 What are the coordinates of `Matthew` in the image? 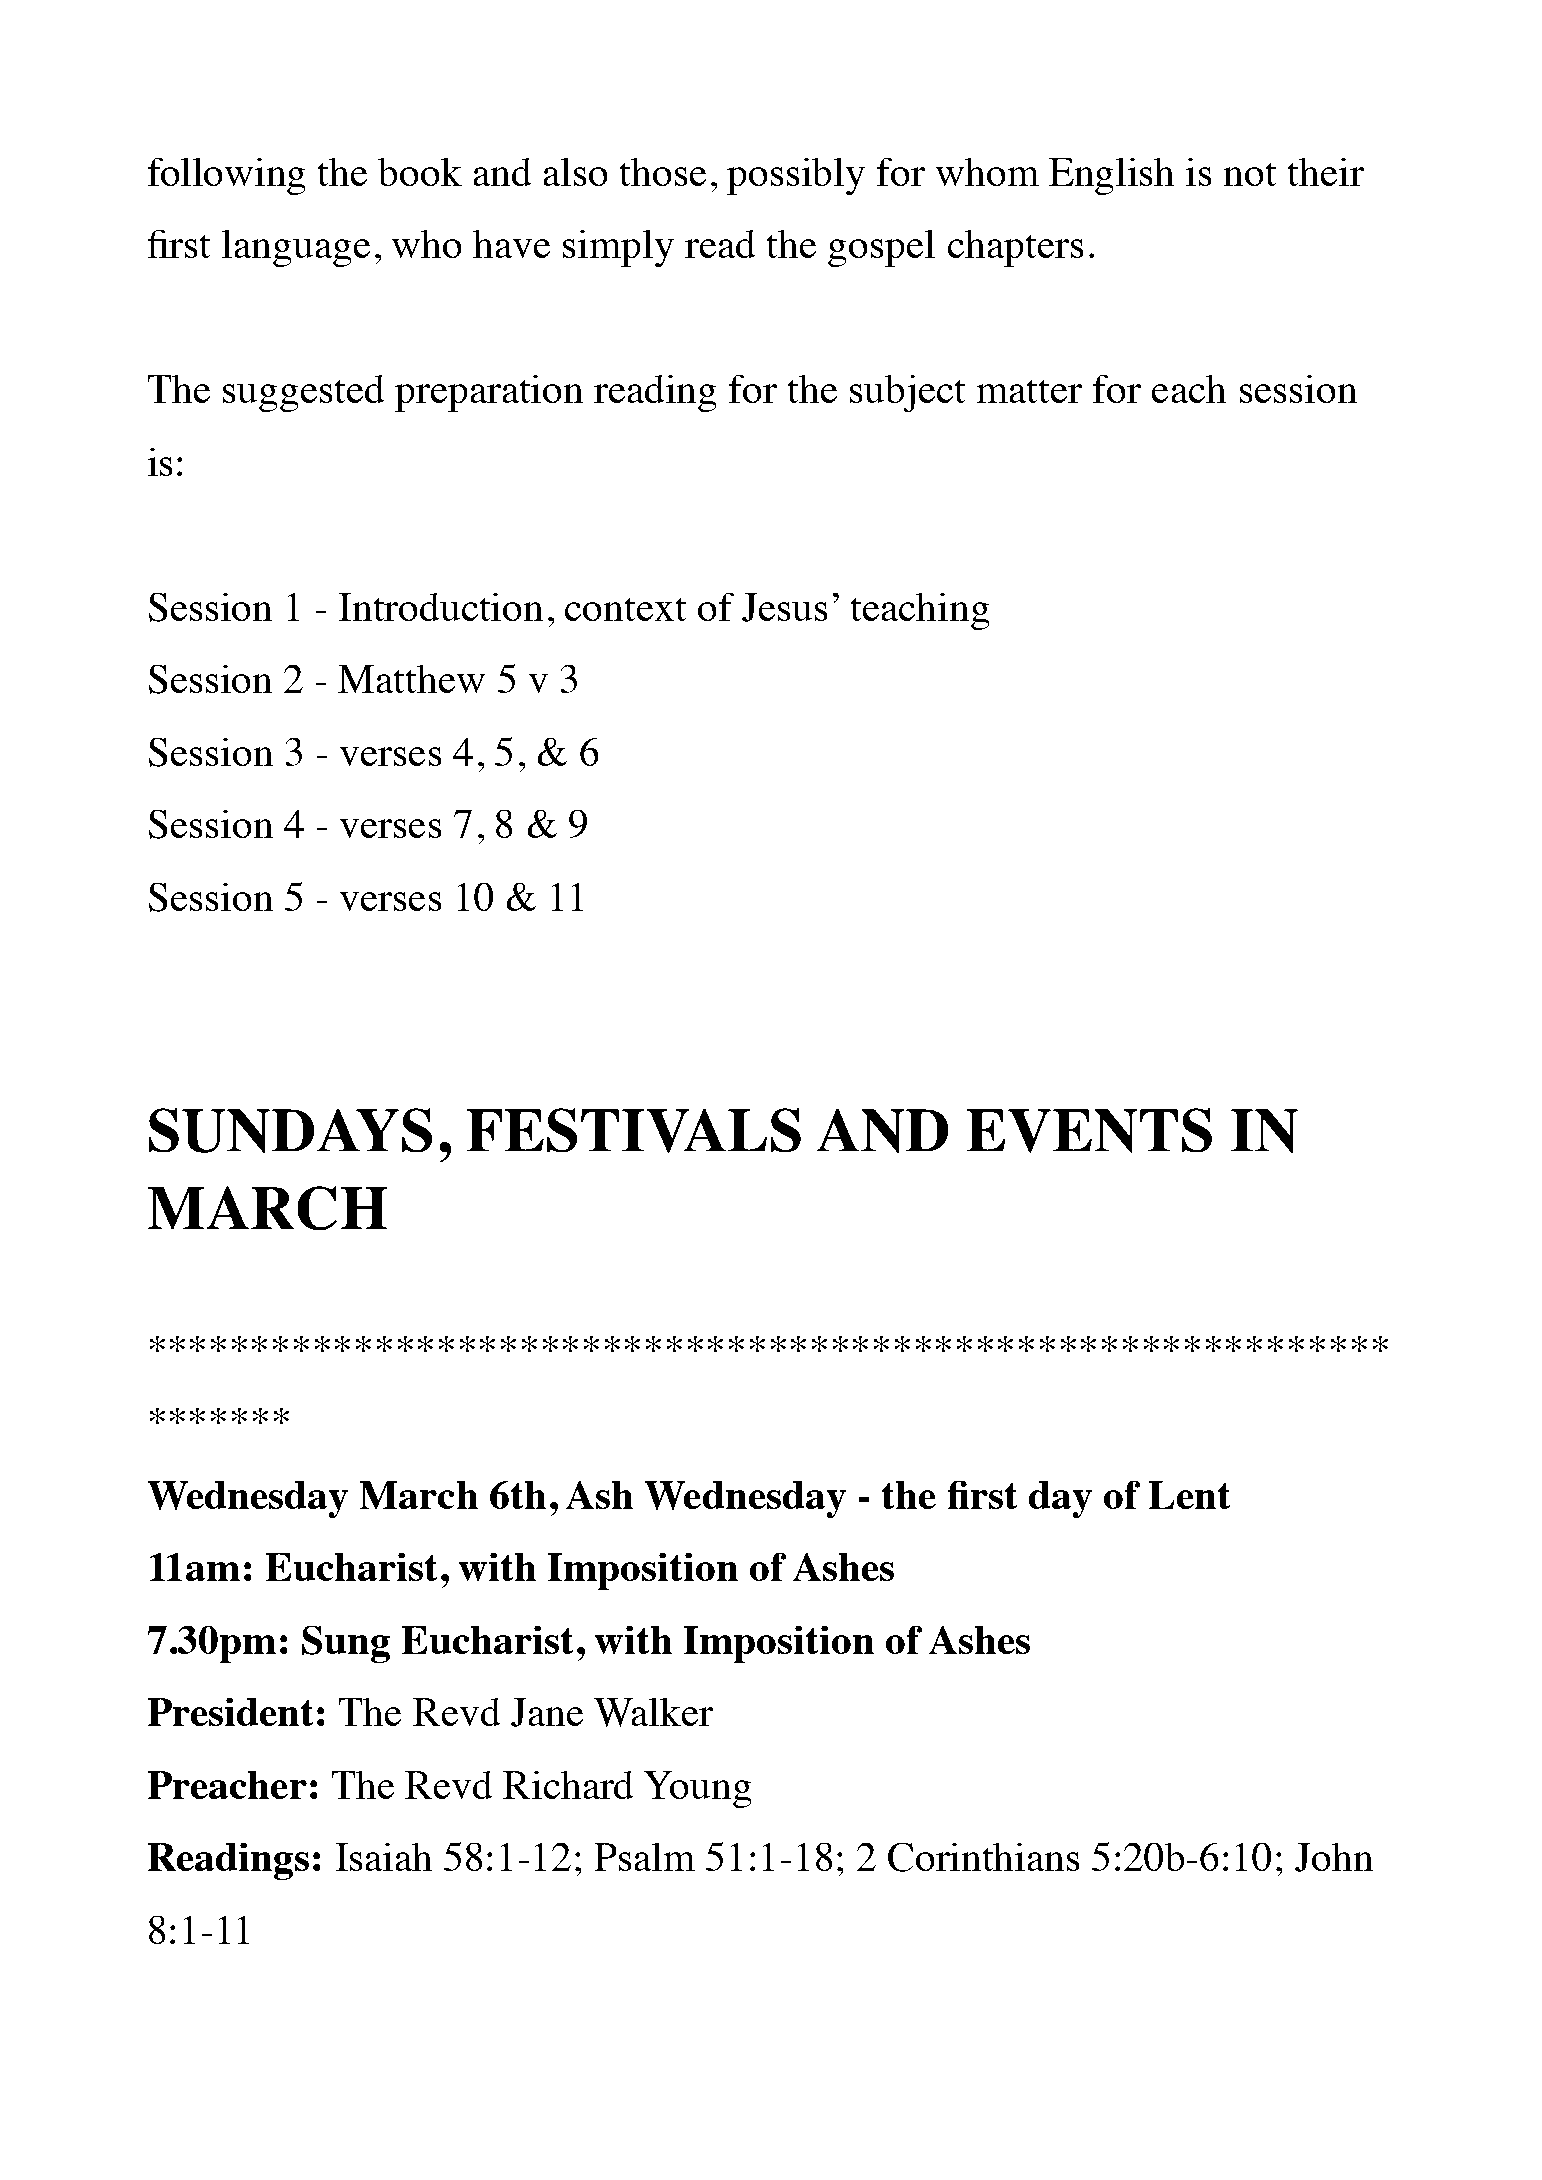 It's located at (411, 679).
